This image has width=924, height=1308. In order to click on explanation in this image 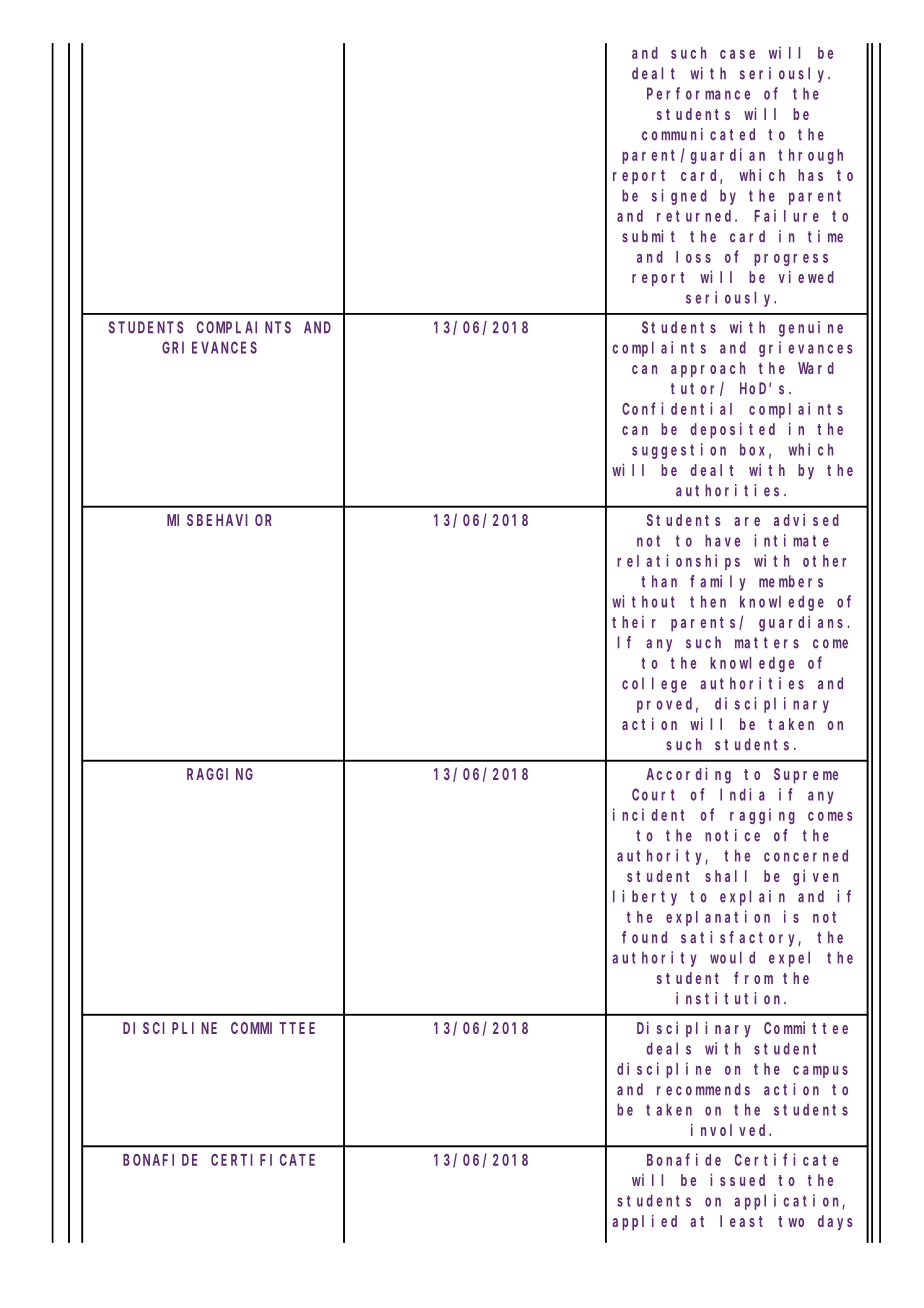, I will do `click(718, 918)`.
